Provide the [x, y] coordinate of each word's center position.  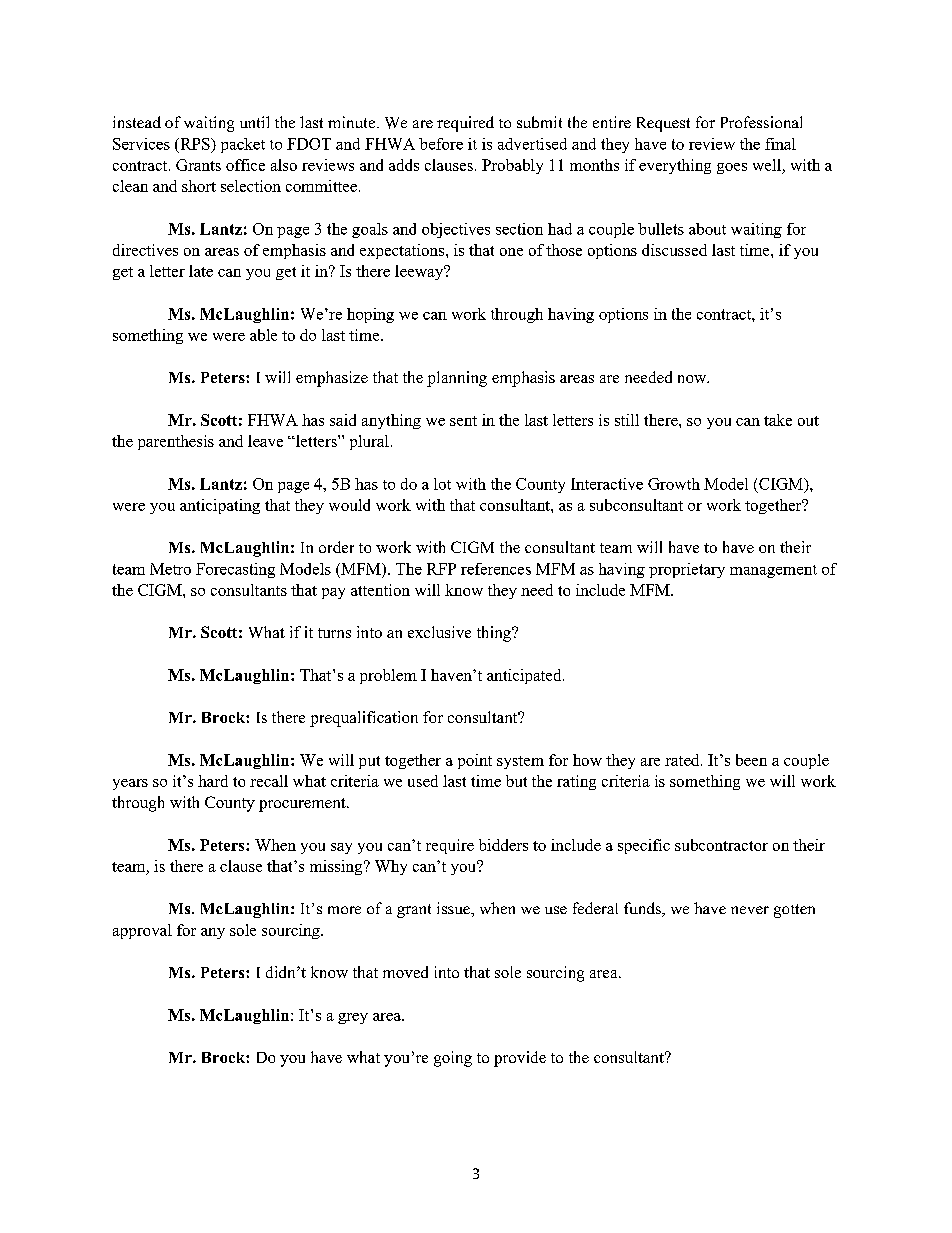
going [453, 1059]
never [750, 910]
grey [353, 1018]
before [441, 144]
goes [732, 168]
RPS [195, 144]
